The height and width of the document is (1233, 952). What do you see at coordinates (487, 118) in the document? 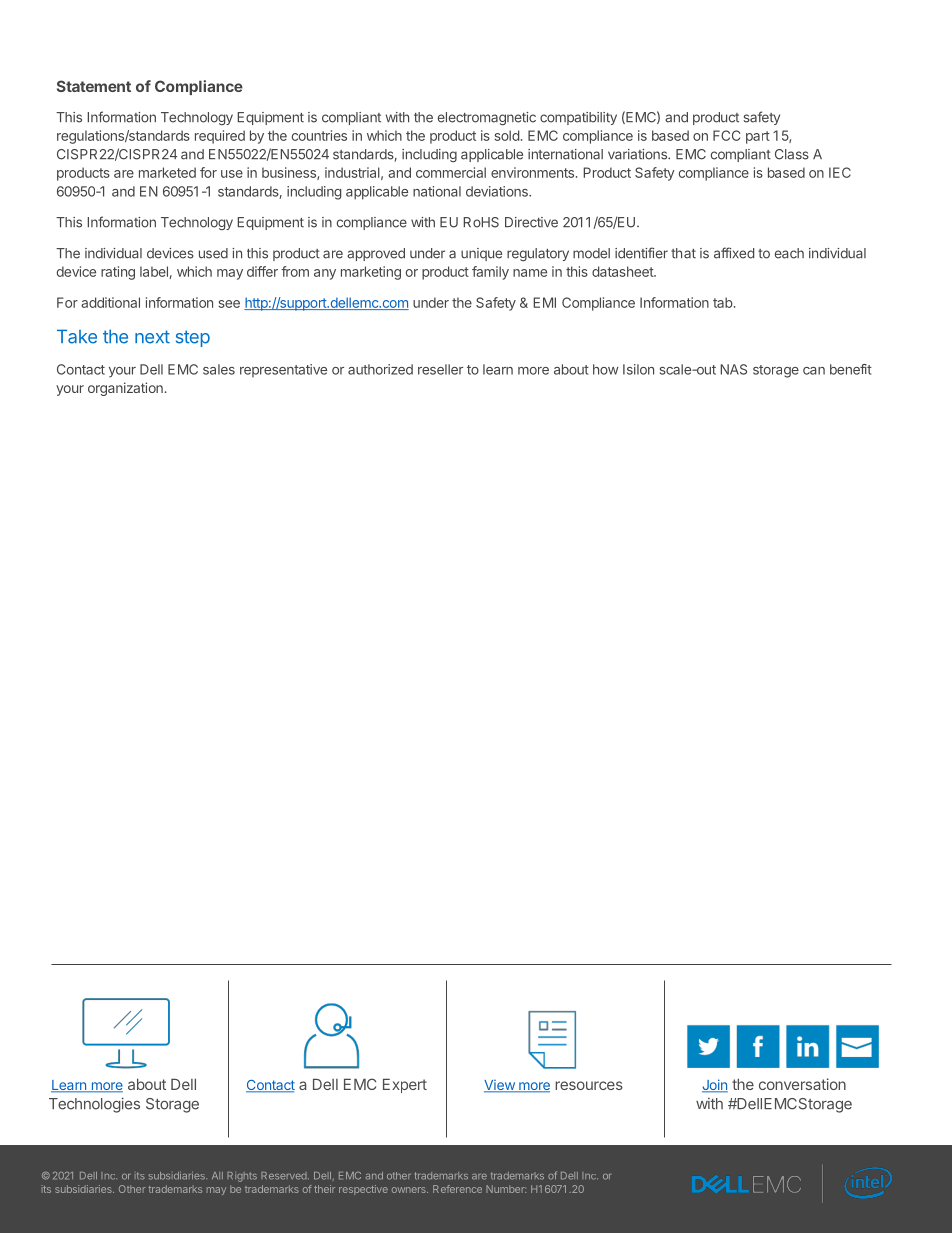
I see `electromagnetic` at bounding box center [487, 118].
